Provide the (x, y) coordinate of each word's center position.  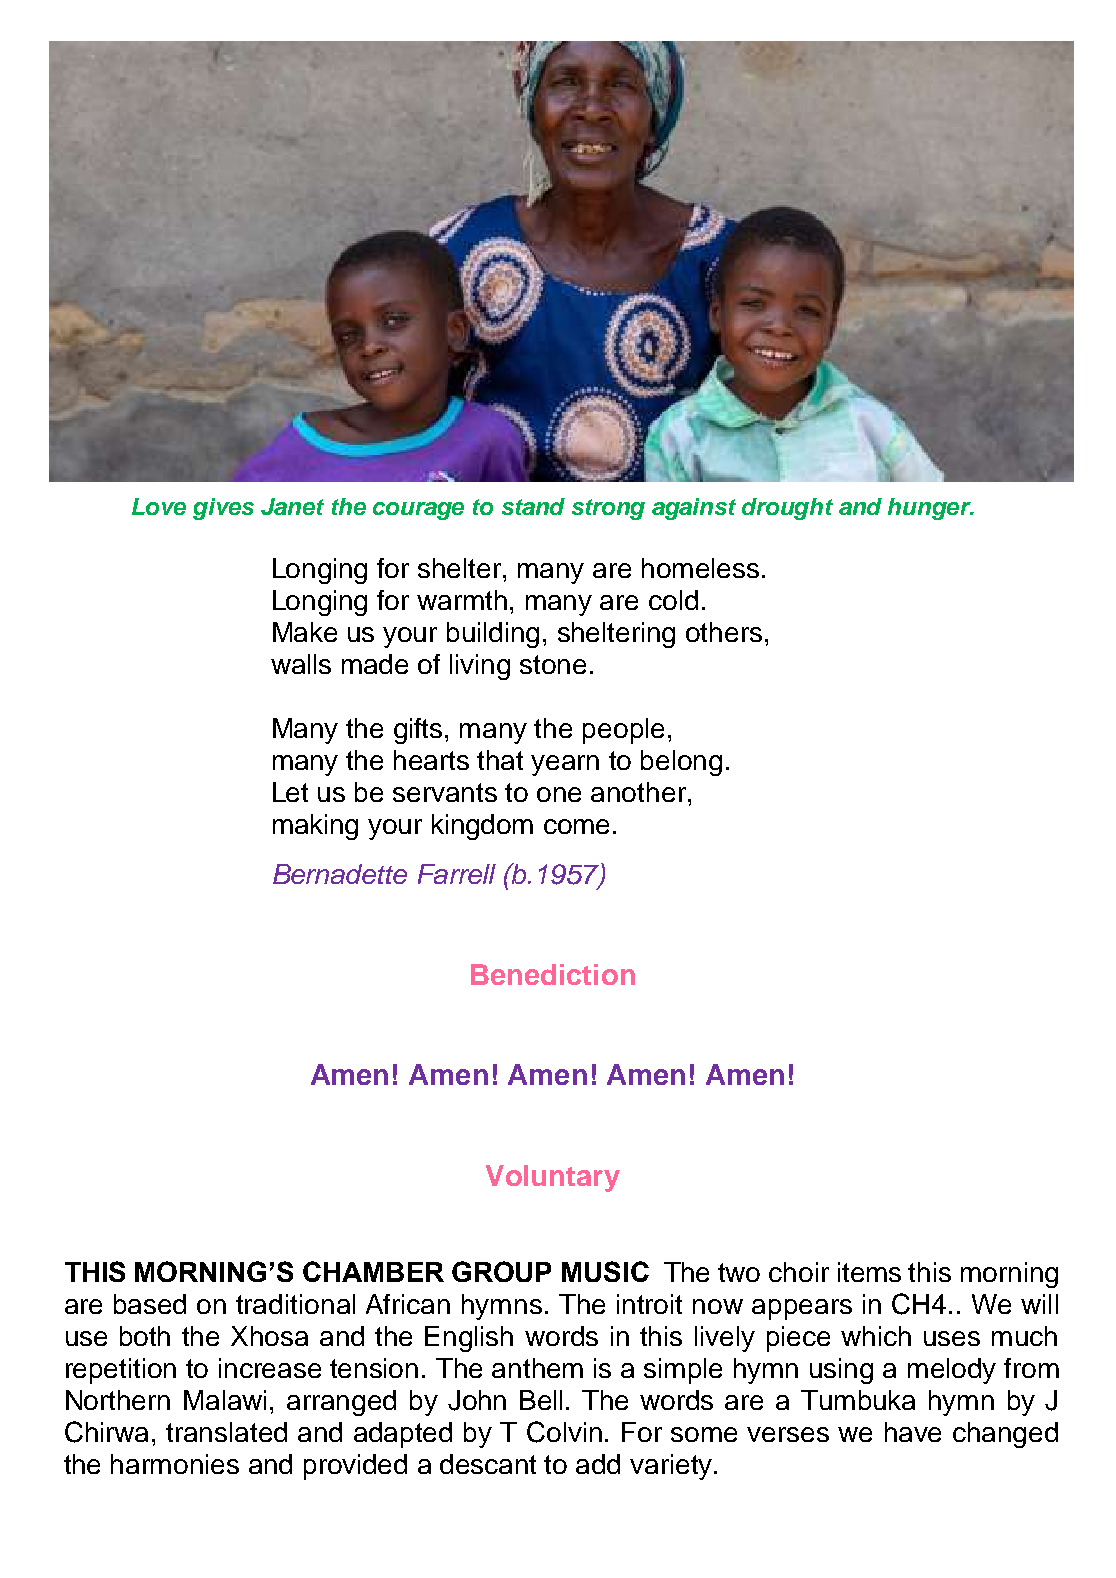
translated (226, 1432)
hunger (930, 509)
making (315, 827)
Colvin (564, 1432)
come (576, 826)
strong (608, 509)
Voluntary (553, 1178)
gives (223, 509)
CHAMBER (373, 1271)
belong (681, 763)
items (869, 1272)
